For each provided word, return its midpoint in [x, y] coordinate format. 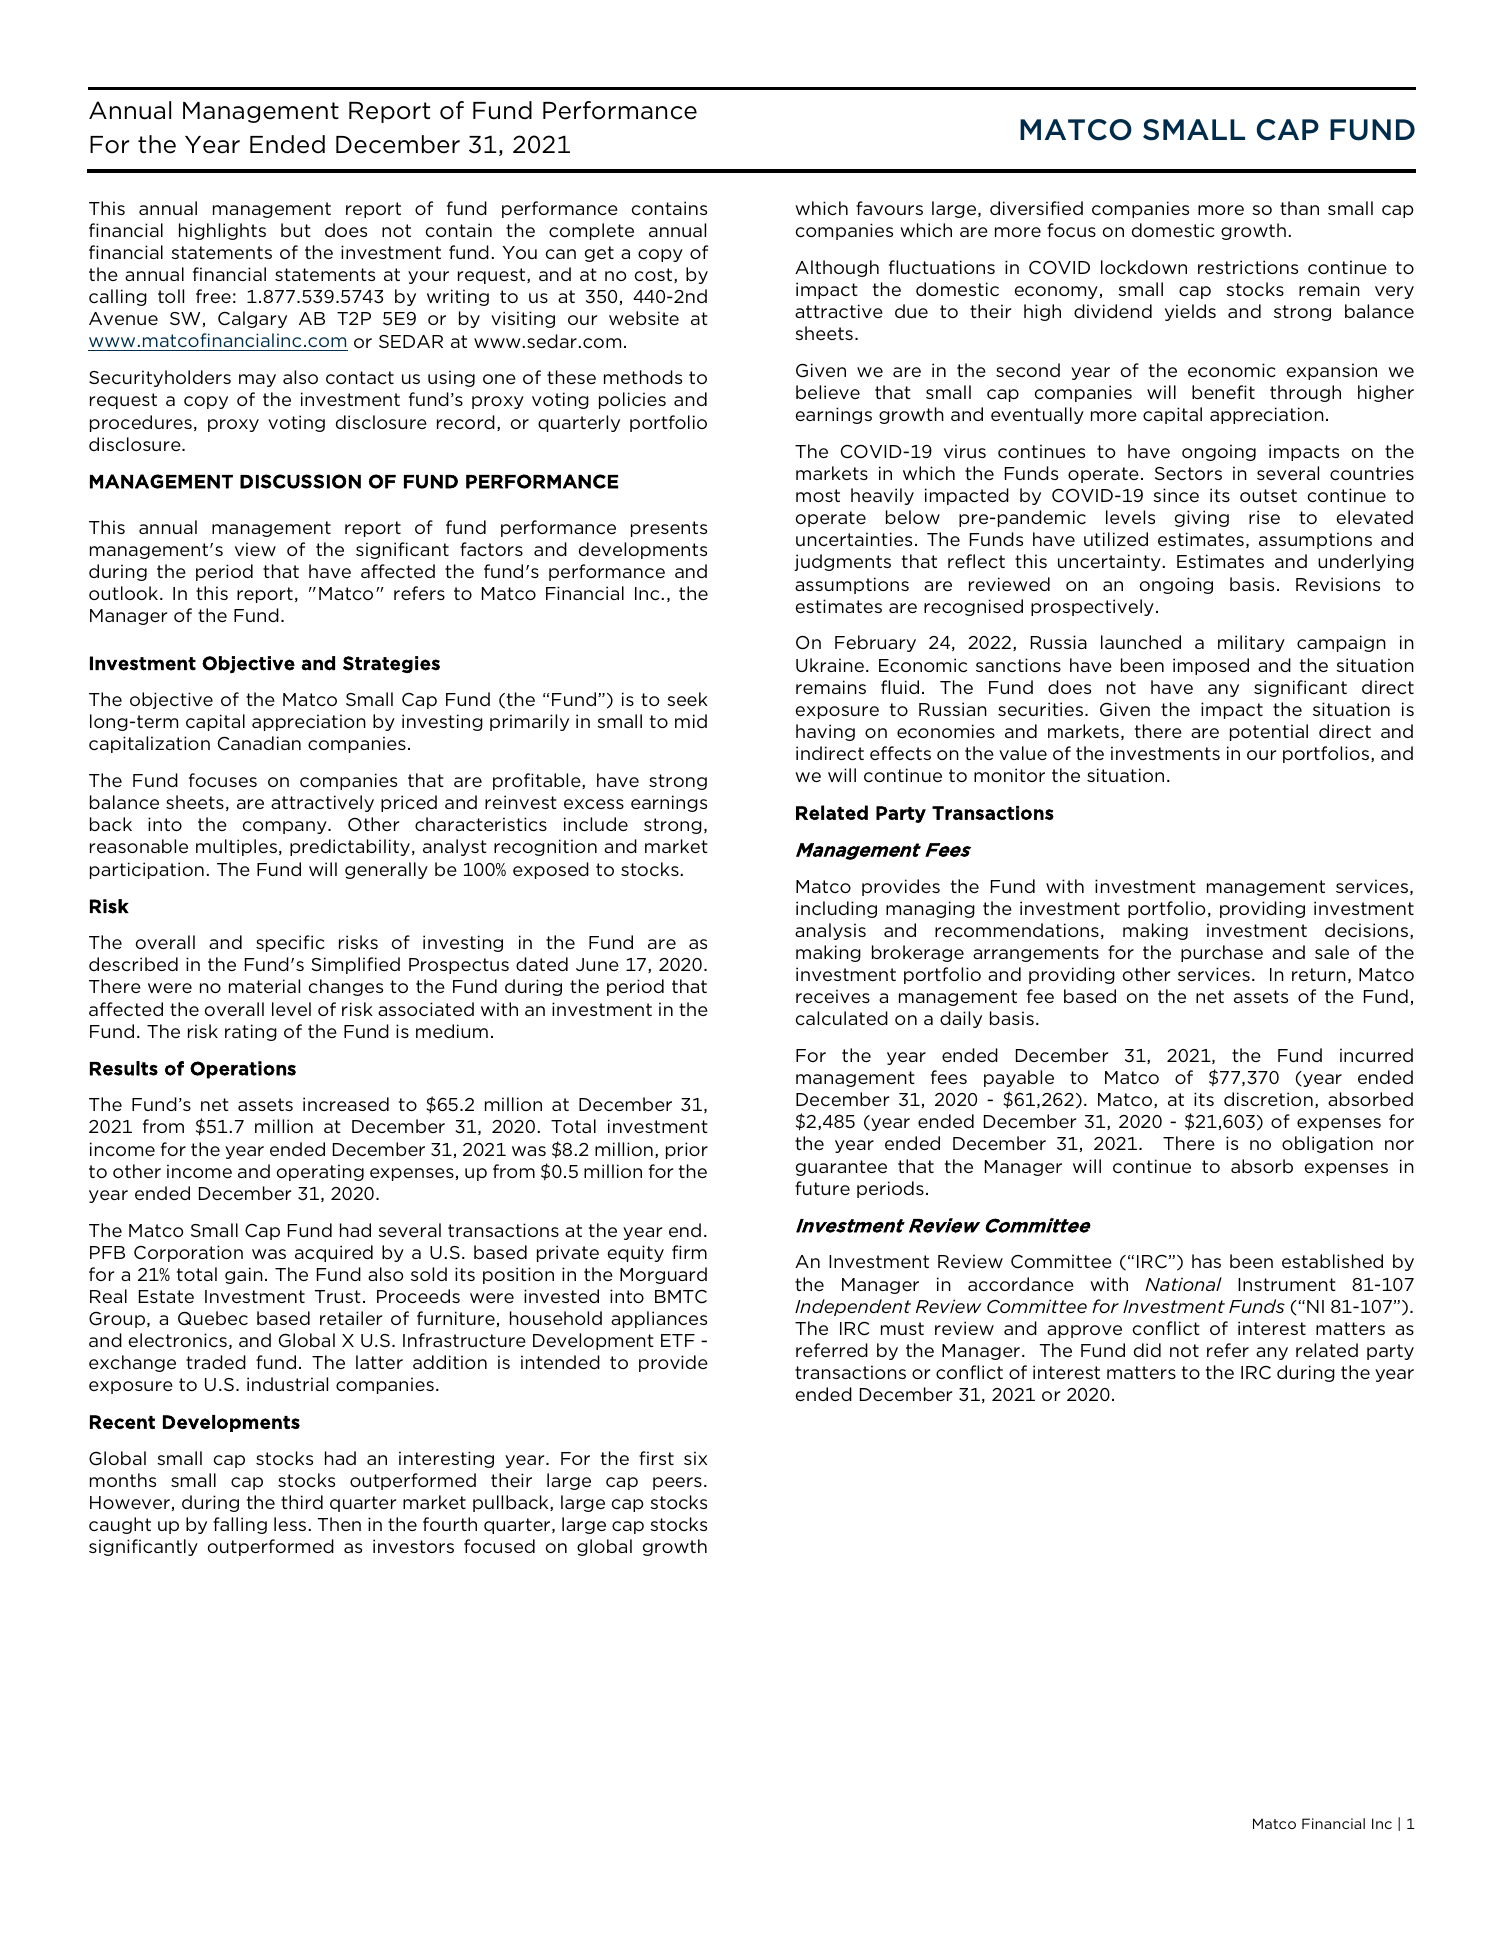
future [822, 1188]
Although [837, 268]
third [302, 1502]
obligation [1327, 1144]
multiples [236, 847]
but [296, 230]
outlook [125, 593]
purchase [1222, 953]
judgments [842, 562]
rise [1264, 517]
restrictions [1248, 267]
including [836, 909]
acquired [334, 1253]
